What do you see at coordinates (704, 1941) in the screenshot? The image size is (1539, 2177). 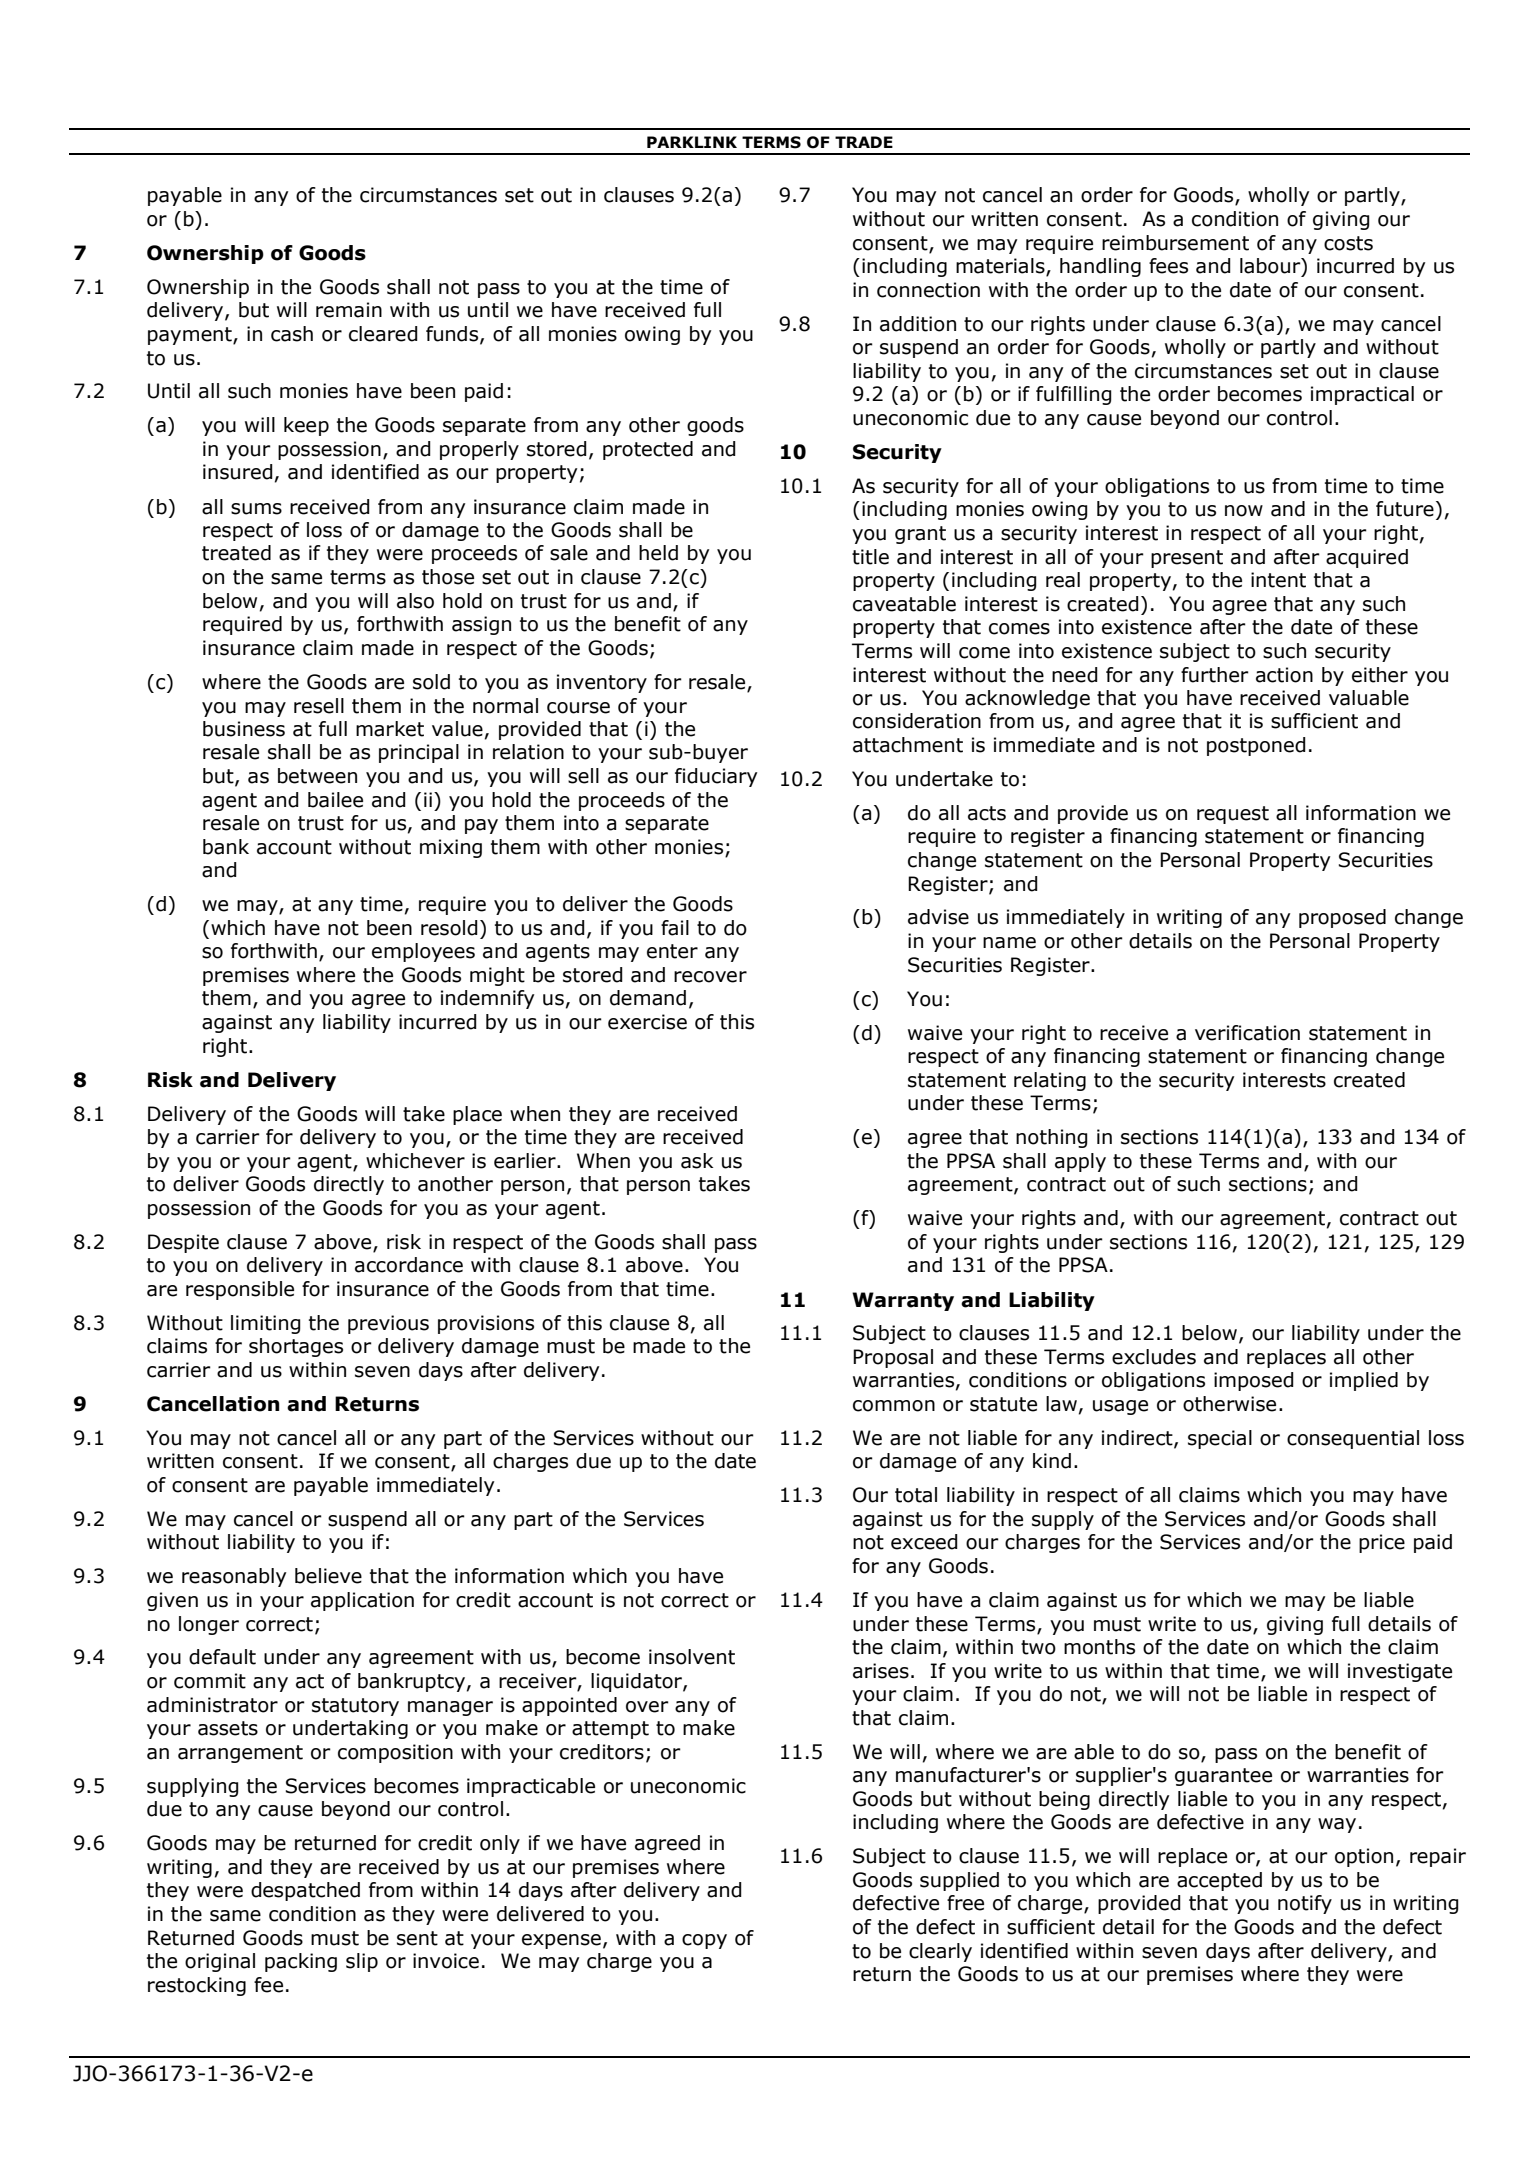 I see `copy` at bounding box center [704, 1941].
